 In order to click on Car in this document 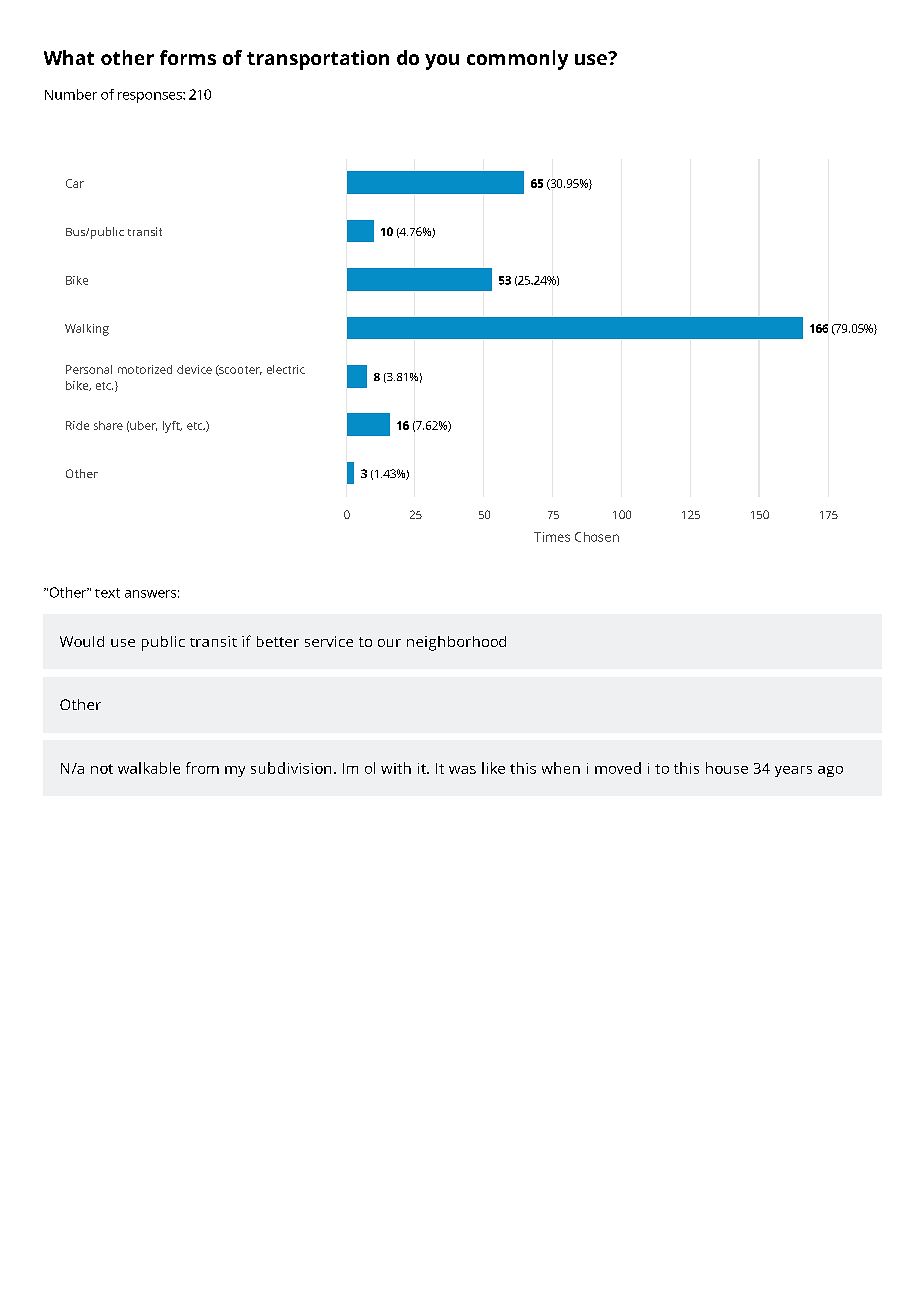, I will do `click(75, 183)`.
